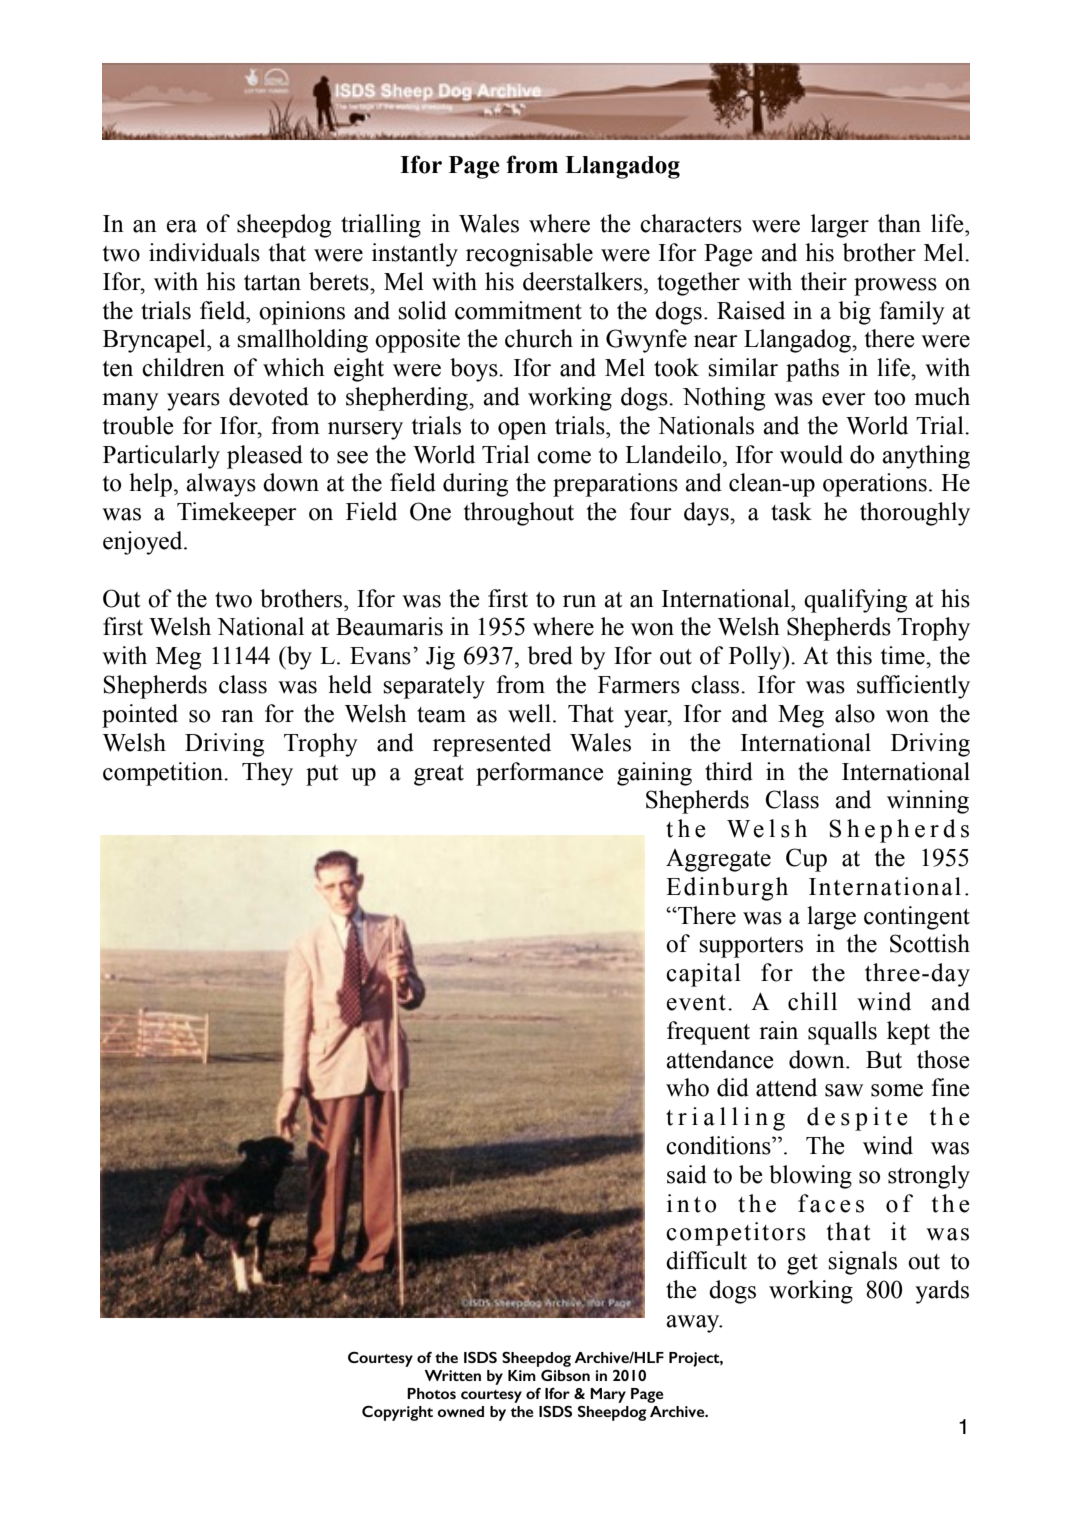 This image has width=1072, height=1516. Describe the element at coordinates (204, 252) in the image. I see `individuals` at that location.
